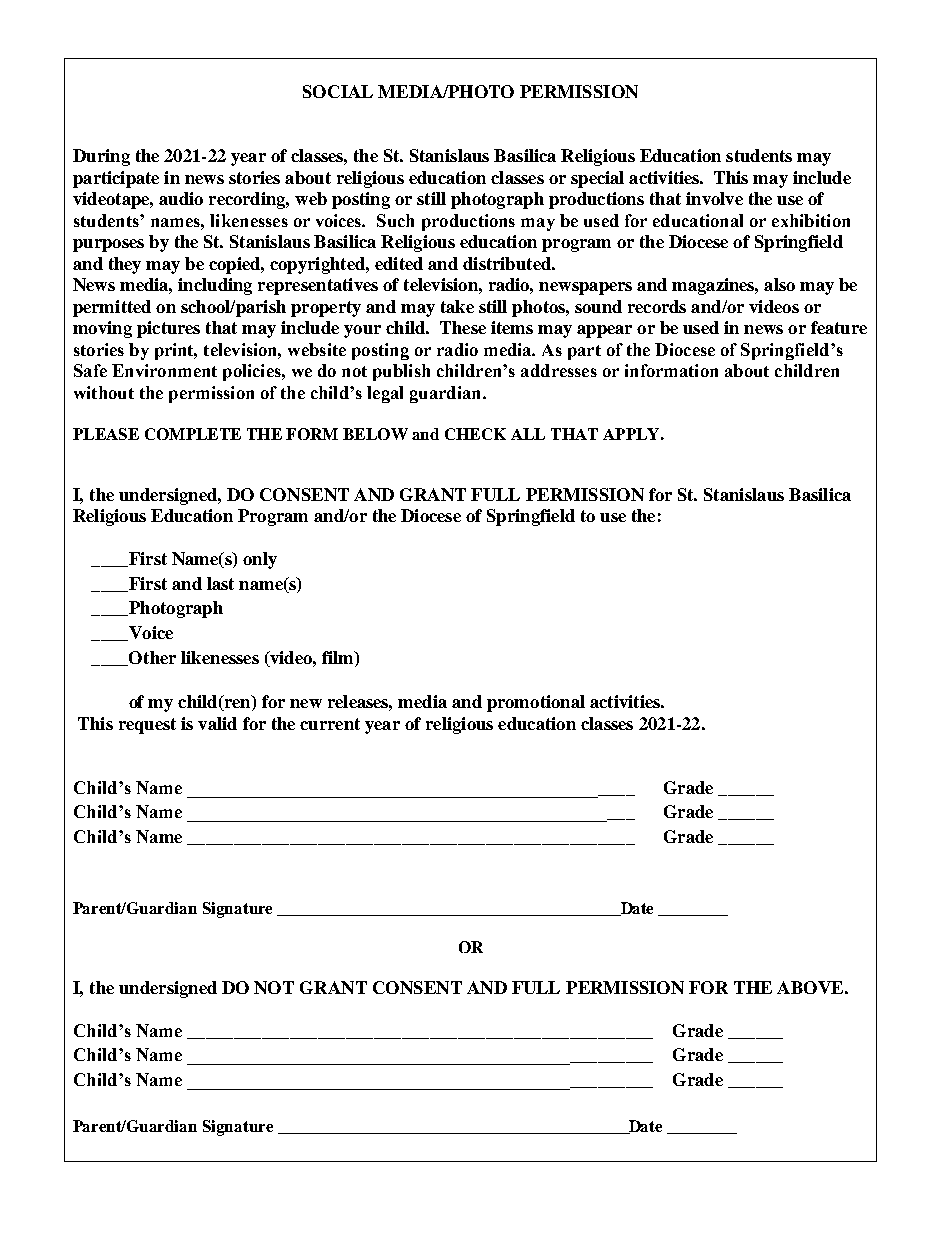 The image size is (952, 1233). I want to click on last, so click(220, 583).
